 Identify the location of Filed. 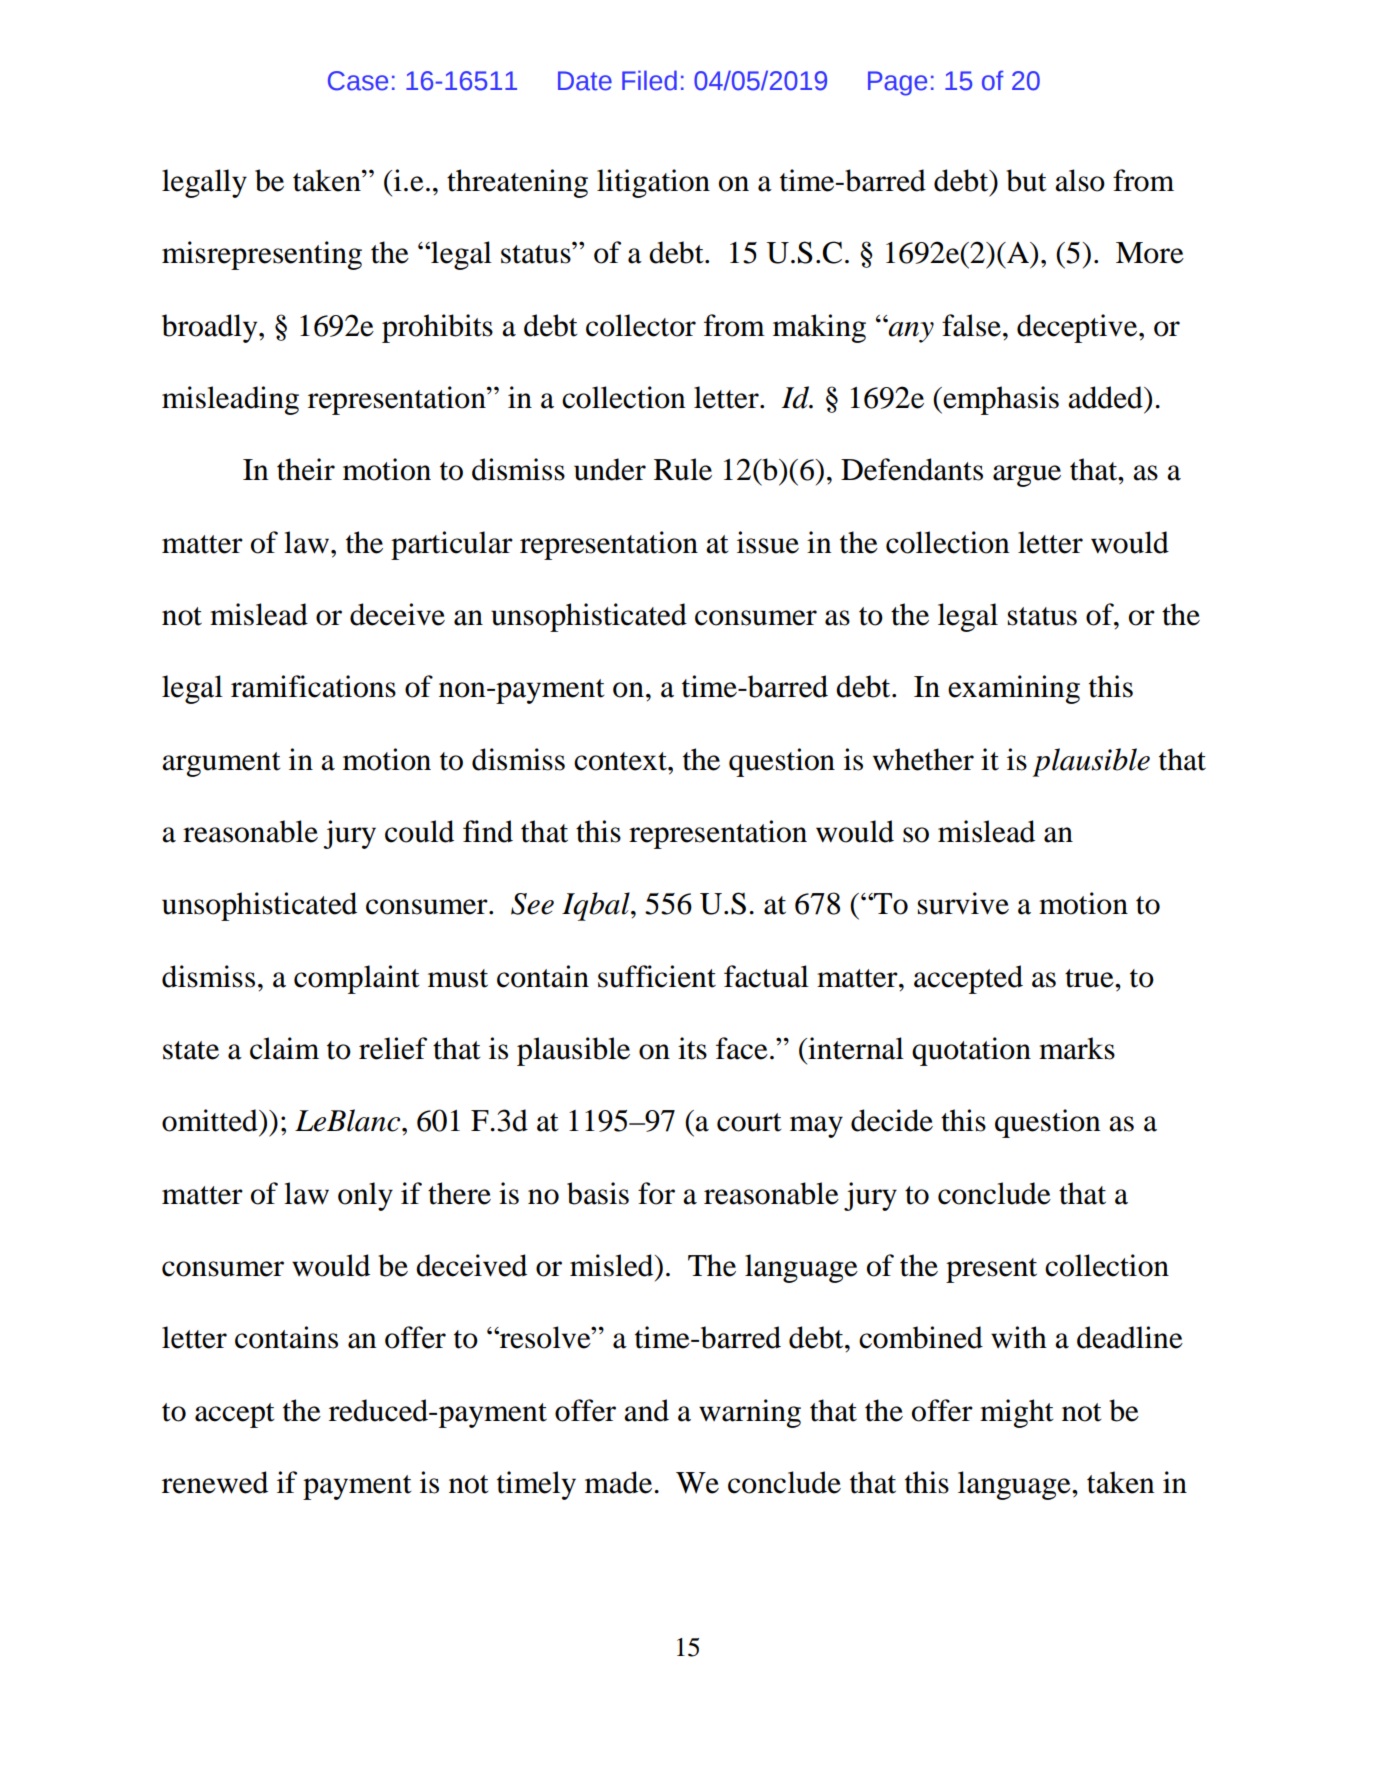
(649, 80).
